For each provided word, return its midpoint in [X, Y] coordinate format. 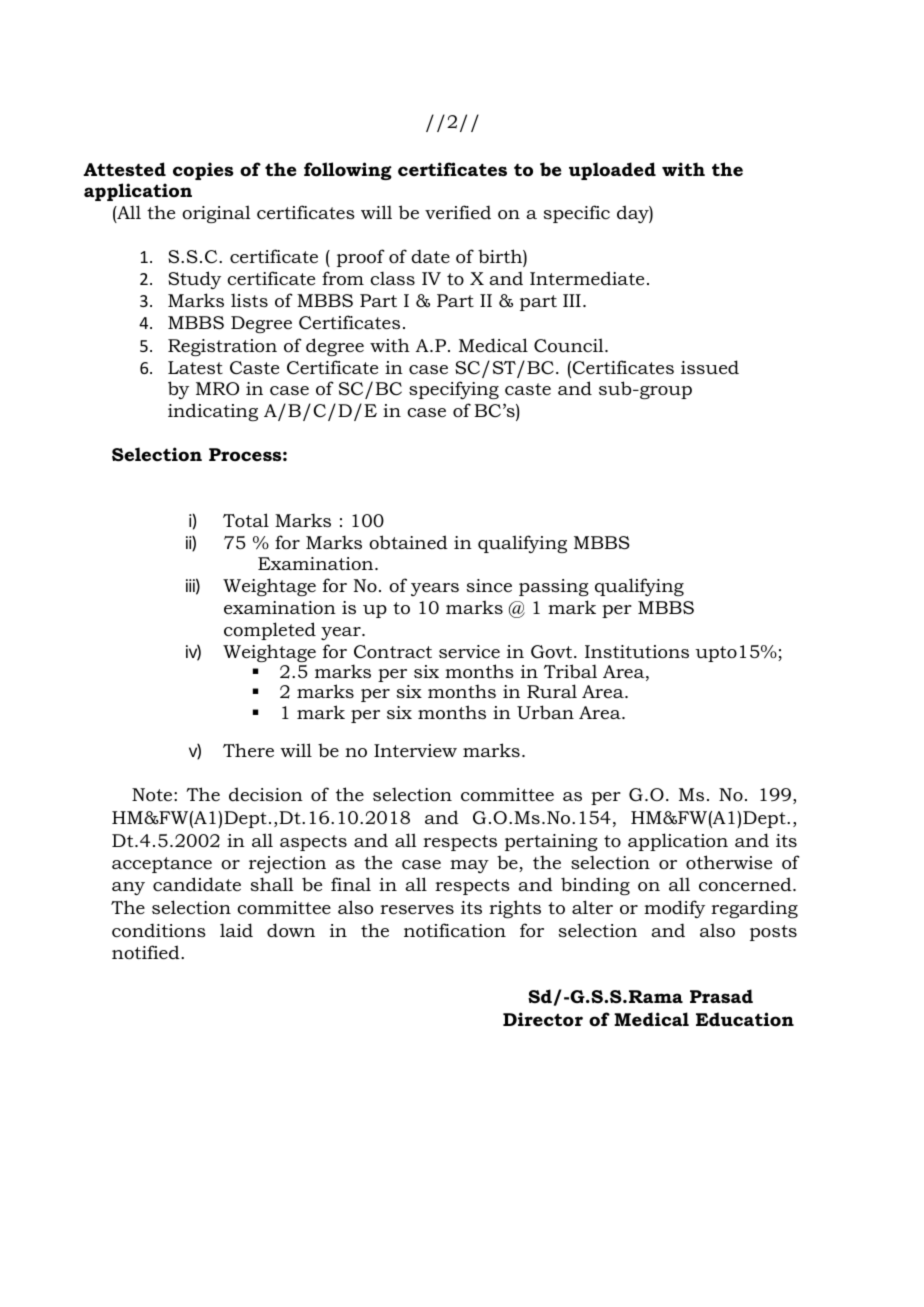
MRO [217, 389]
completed [270, 631]
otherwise [729, 862]
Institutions [637, 652]
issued [710, 367]
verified [458, 212]
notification [455, 930]
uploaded [612, 171]
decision [266, 794]
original [216, 214]
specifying [454, 390]
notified [147, 952]
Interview [415, 750]
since [489, 586]
